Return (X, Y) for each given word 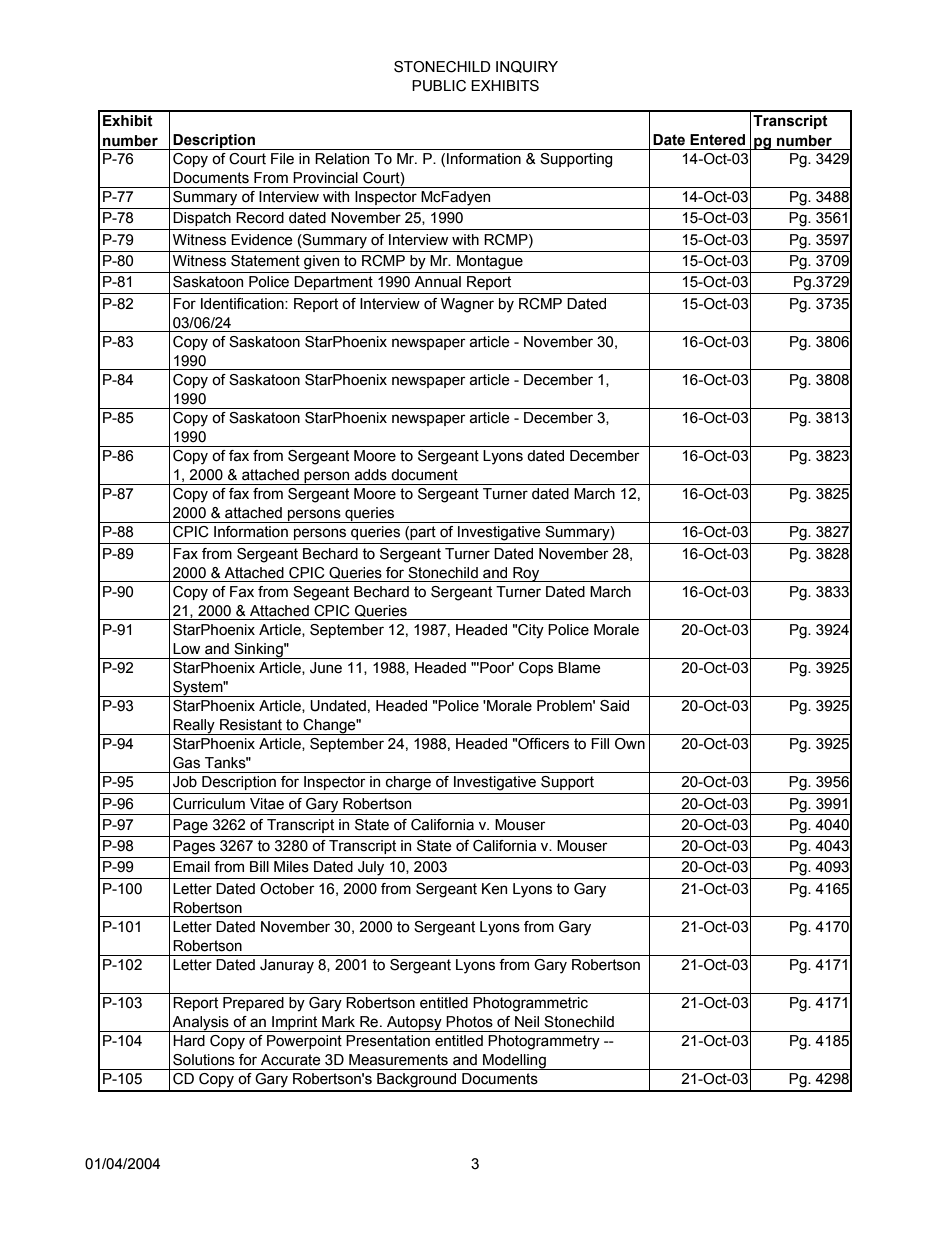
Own (630, 744)
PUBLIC (439, 86)
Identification (243, 304)
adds (371, 475)
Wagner (467, 305)
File (282, 159)
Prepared (253, 1004)
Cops (536, 669)
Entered (717, 140)
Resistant (251, 725)
